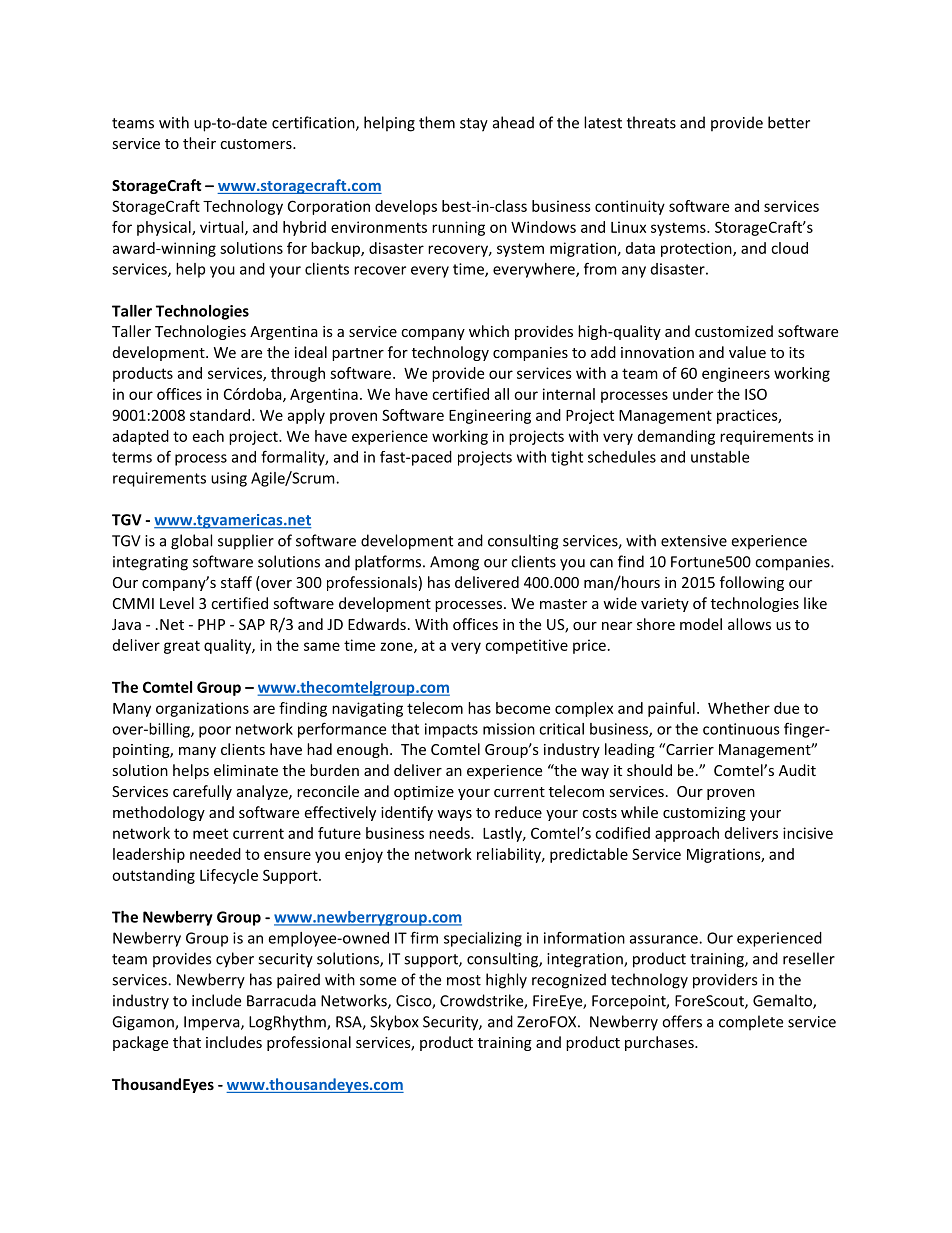 The width and height of the image is (952, 1233). Describe the element at coordinates (210, 833) in the image. I see `meet` at that location.
